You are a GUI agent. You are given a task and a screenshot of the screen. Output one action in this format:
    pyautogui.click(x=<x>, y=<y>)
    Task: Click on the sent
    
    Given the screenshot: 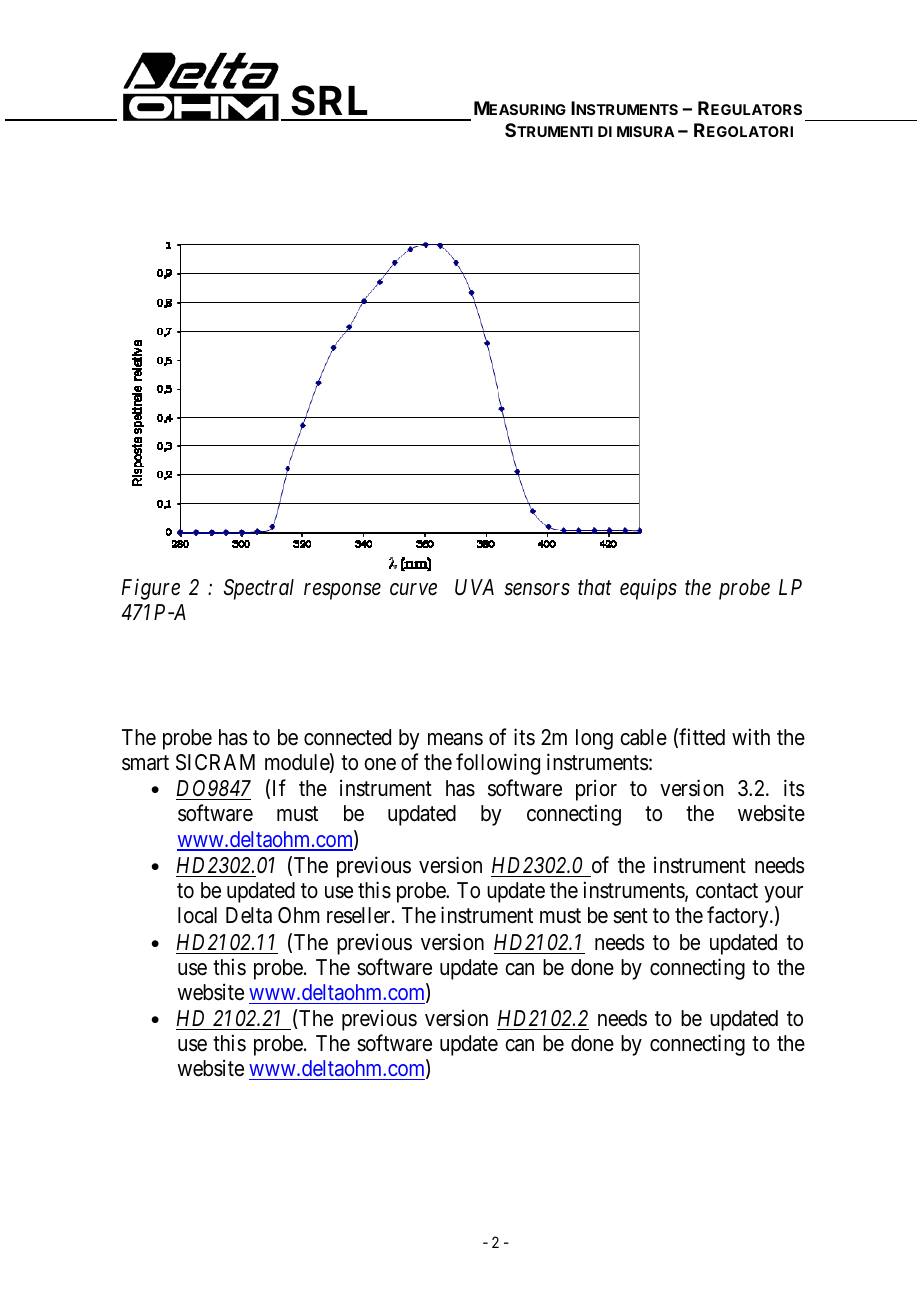 What is the action you would take?
    pyautogui.click(x=630, y=916)
